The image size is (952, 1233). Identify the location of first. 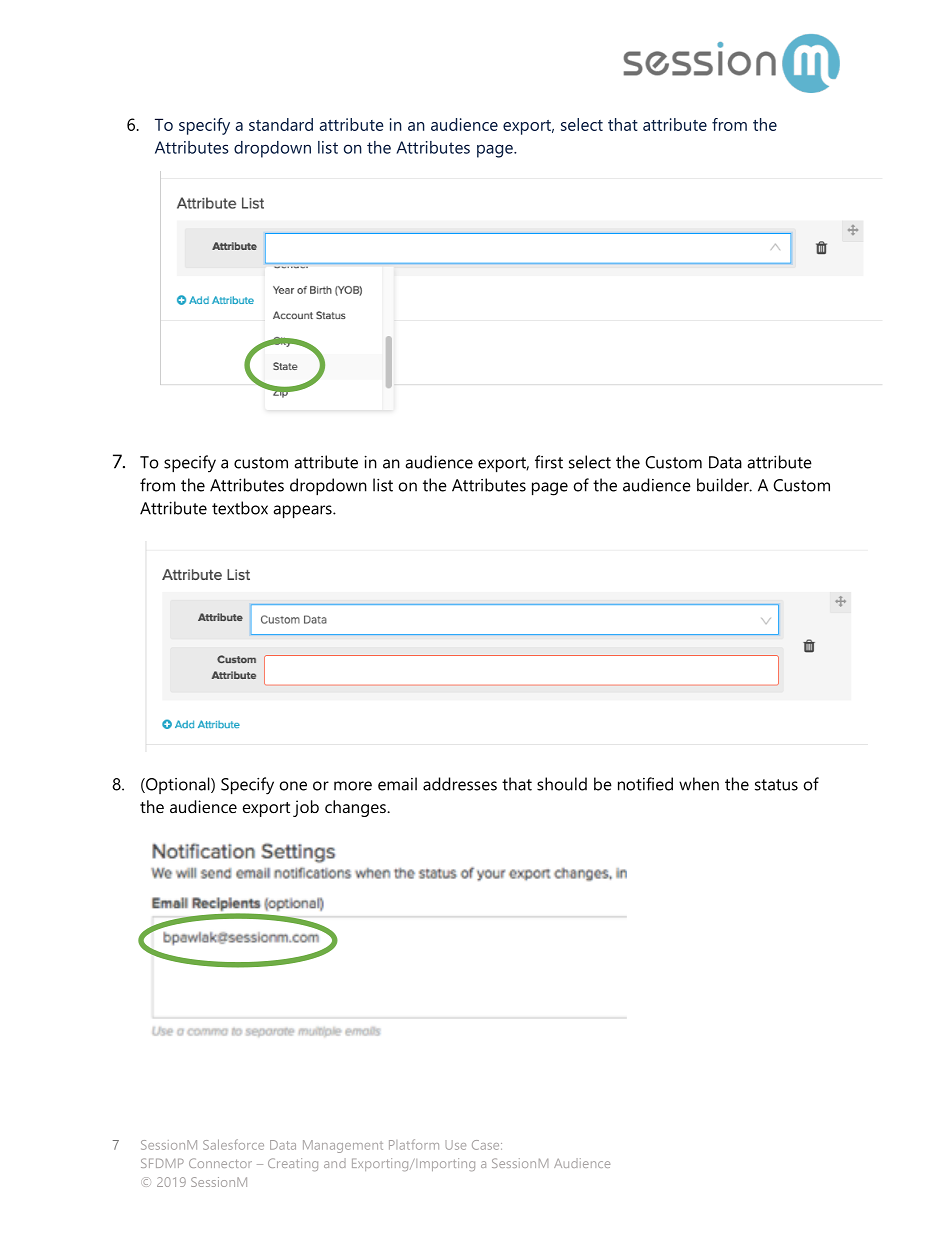
(549, 462).
